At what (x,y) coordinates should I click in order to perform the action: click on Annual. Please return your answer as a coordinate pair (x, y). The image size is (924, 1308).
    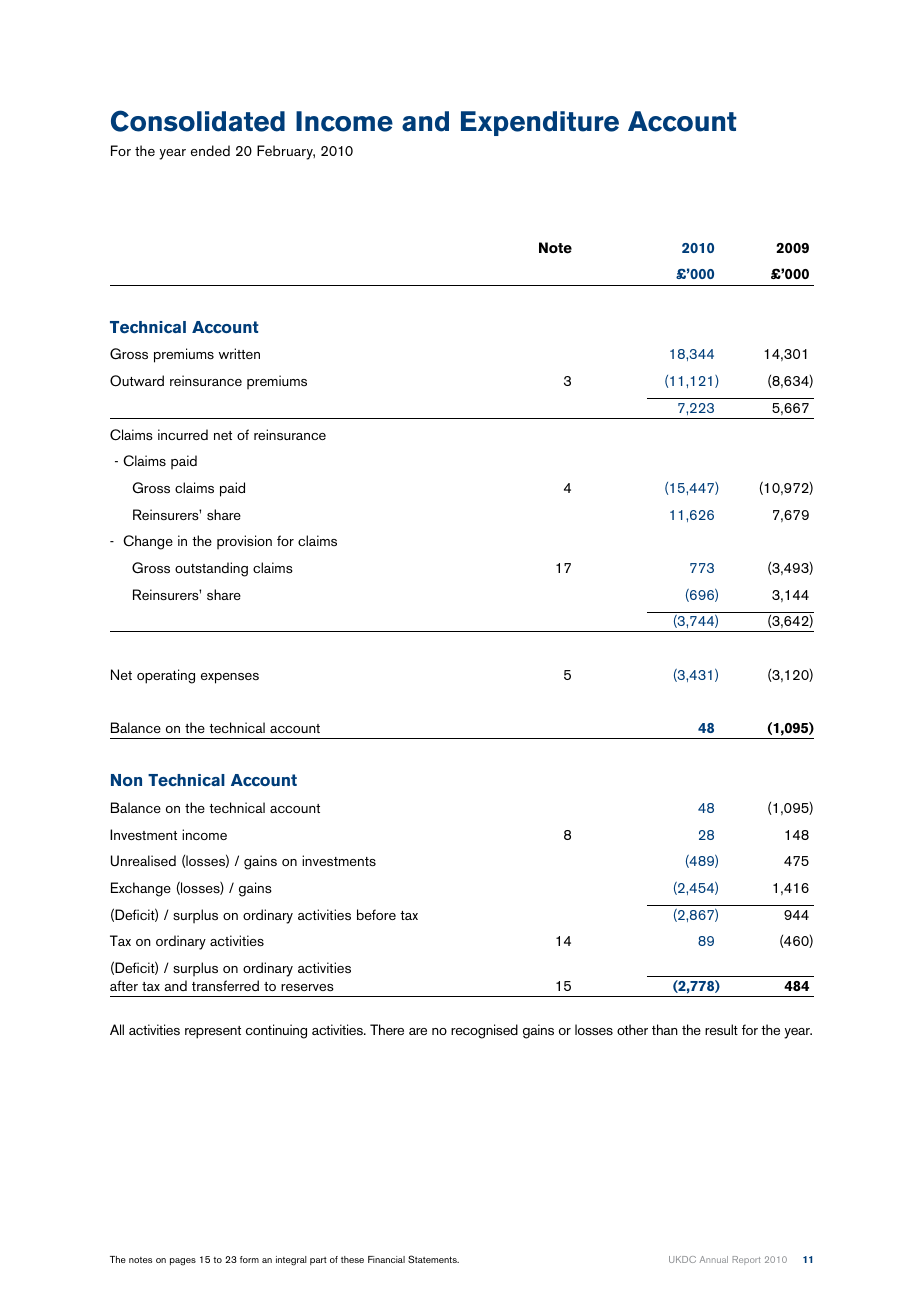
    Looking at the image, I should click on (713, 1259).
